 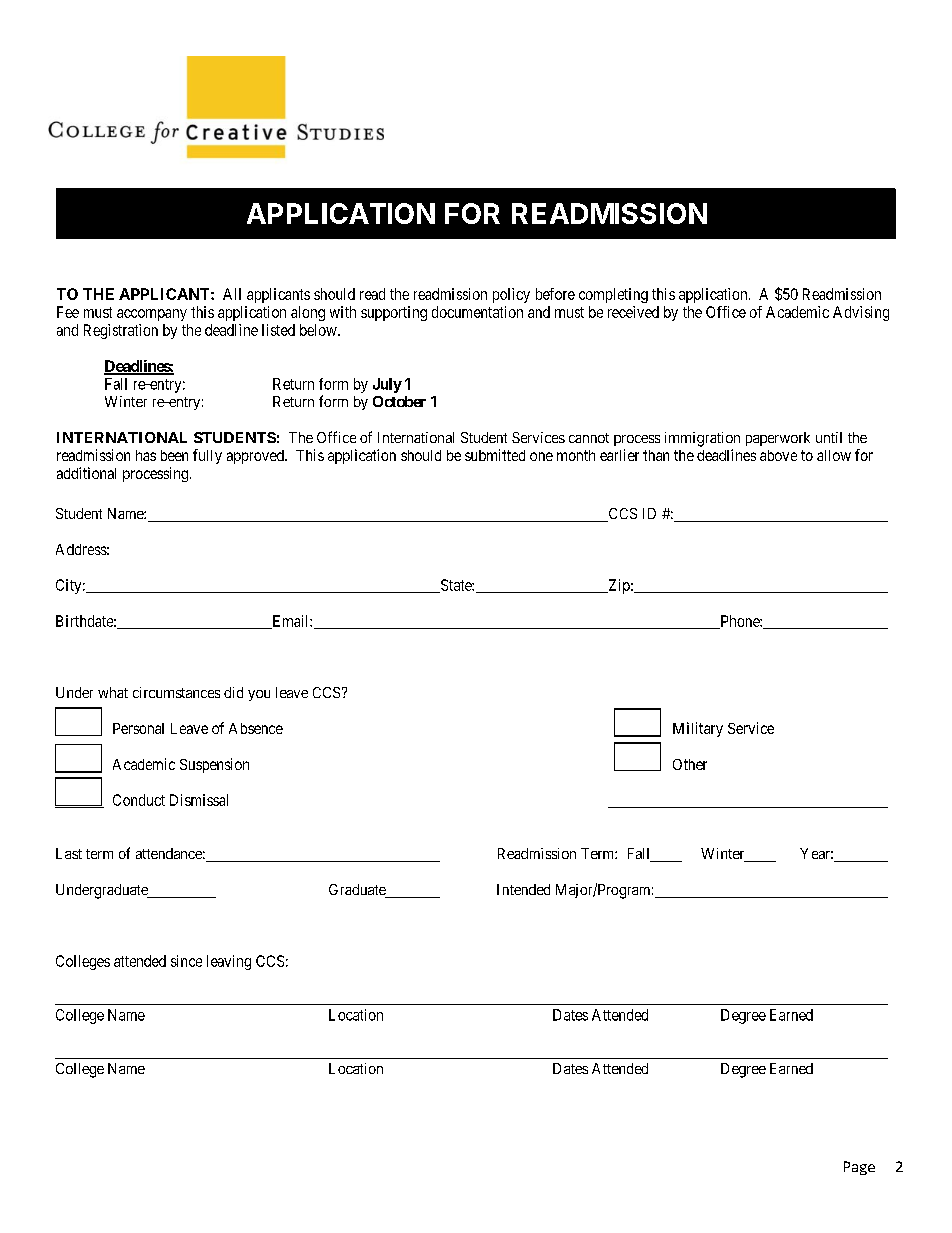 What do you see at coordinates (859, 1168) in the image?
I see `Page` at bounding box center [859, 1168].
